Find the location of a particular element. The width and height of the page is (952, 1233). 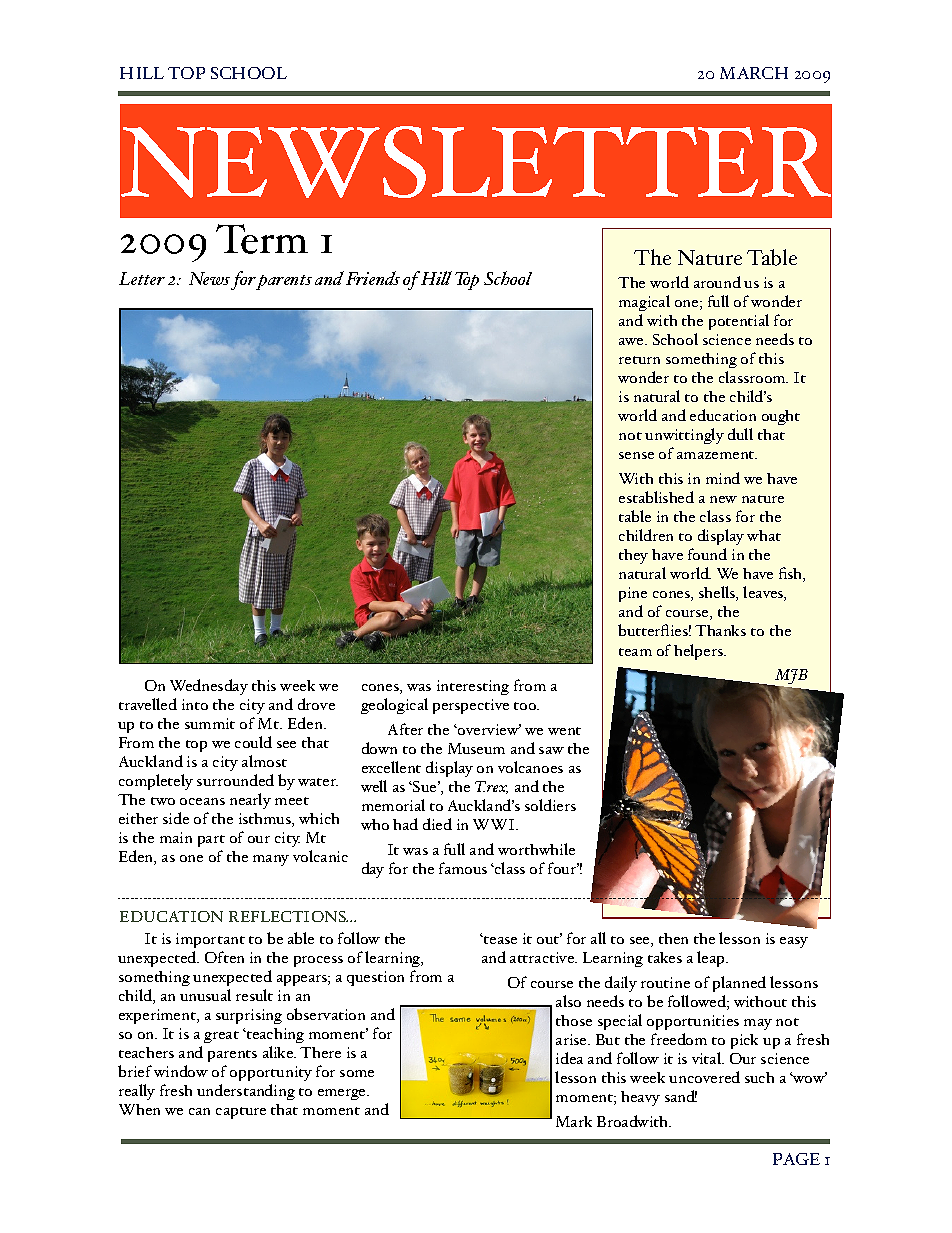

helpers is located at coordinates (699, 652).
